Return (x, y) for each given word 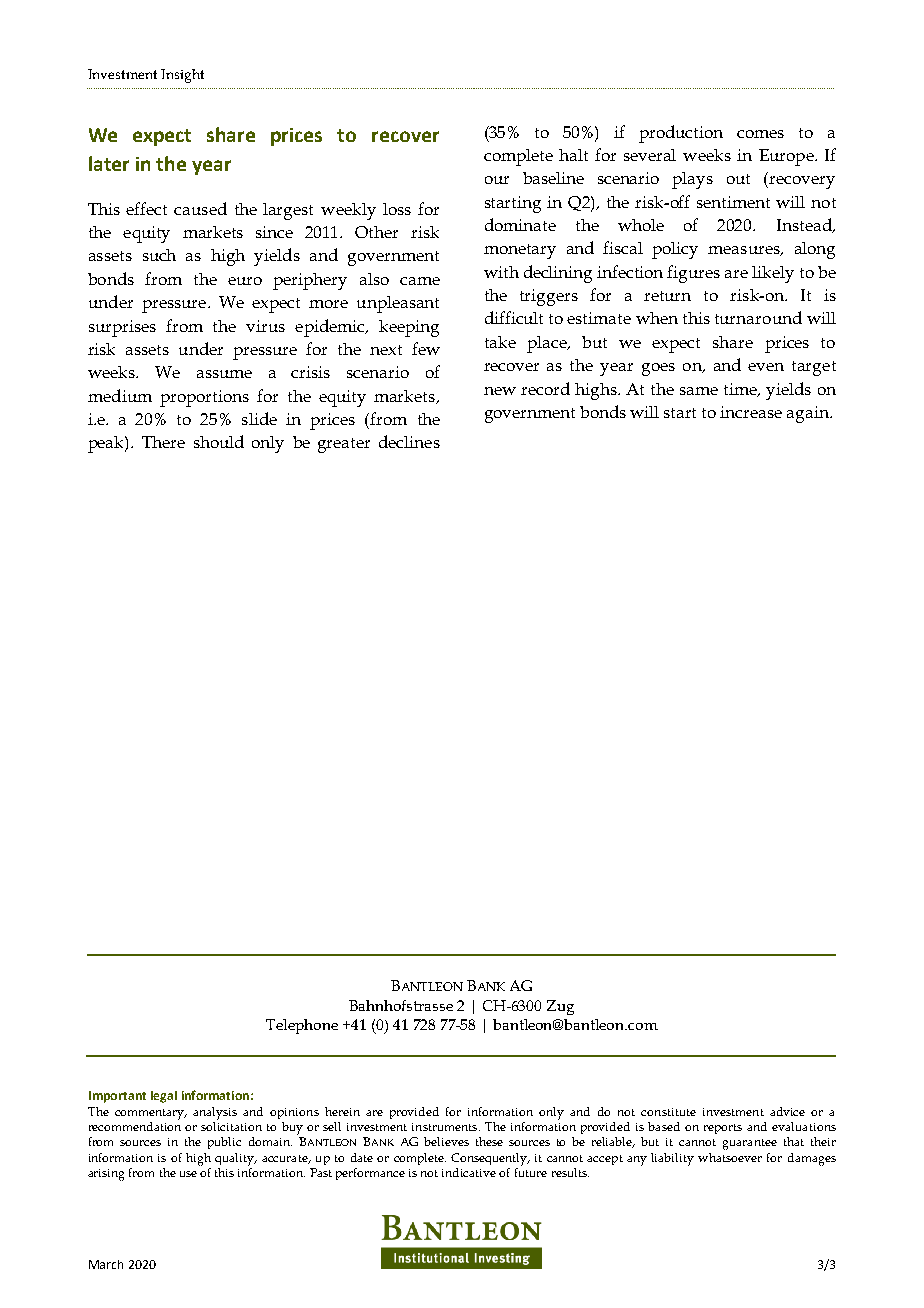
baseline (553, 178)
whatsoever (730, 1157)
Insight (182, 76)
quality (236, 1159)
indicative (469, 1172)
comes (760, 134)
